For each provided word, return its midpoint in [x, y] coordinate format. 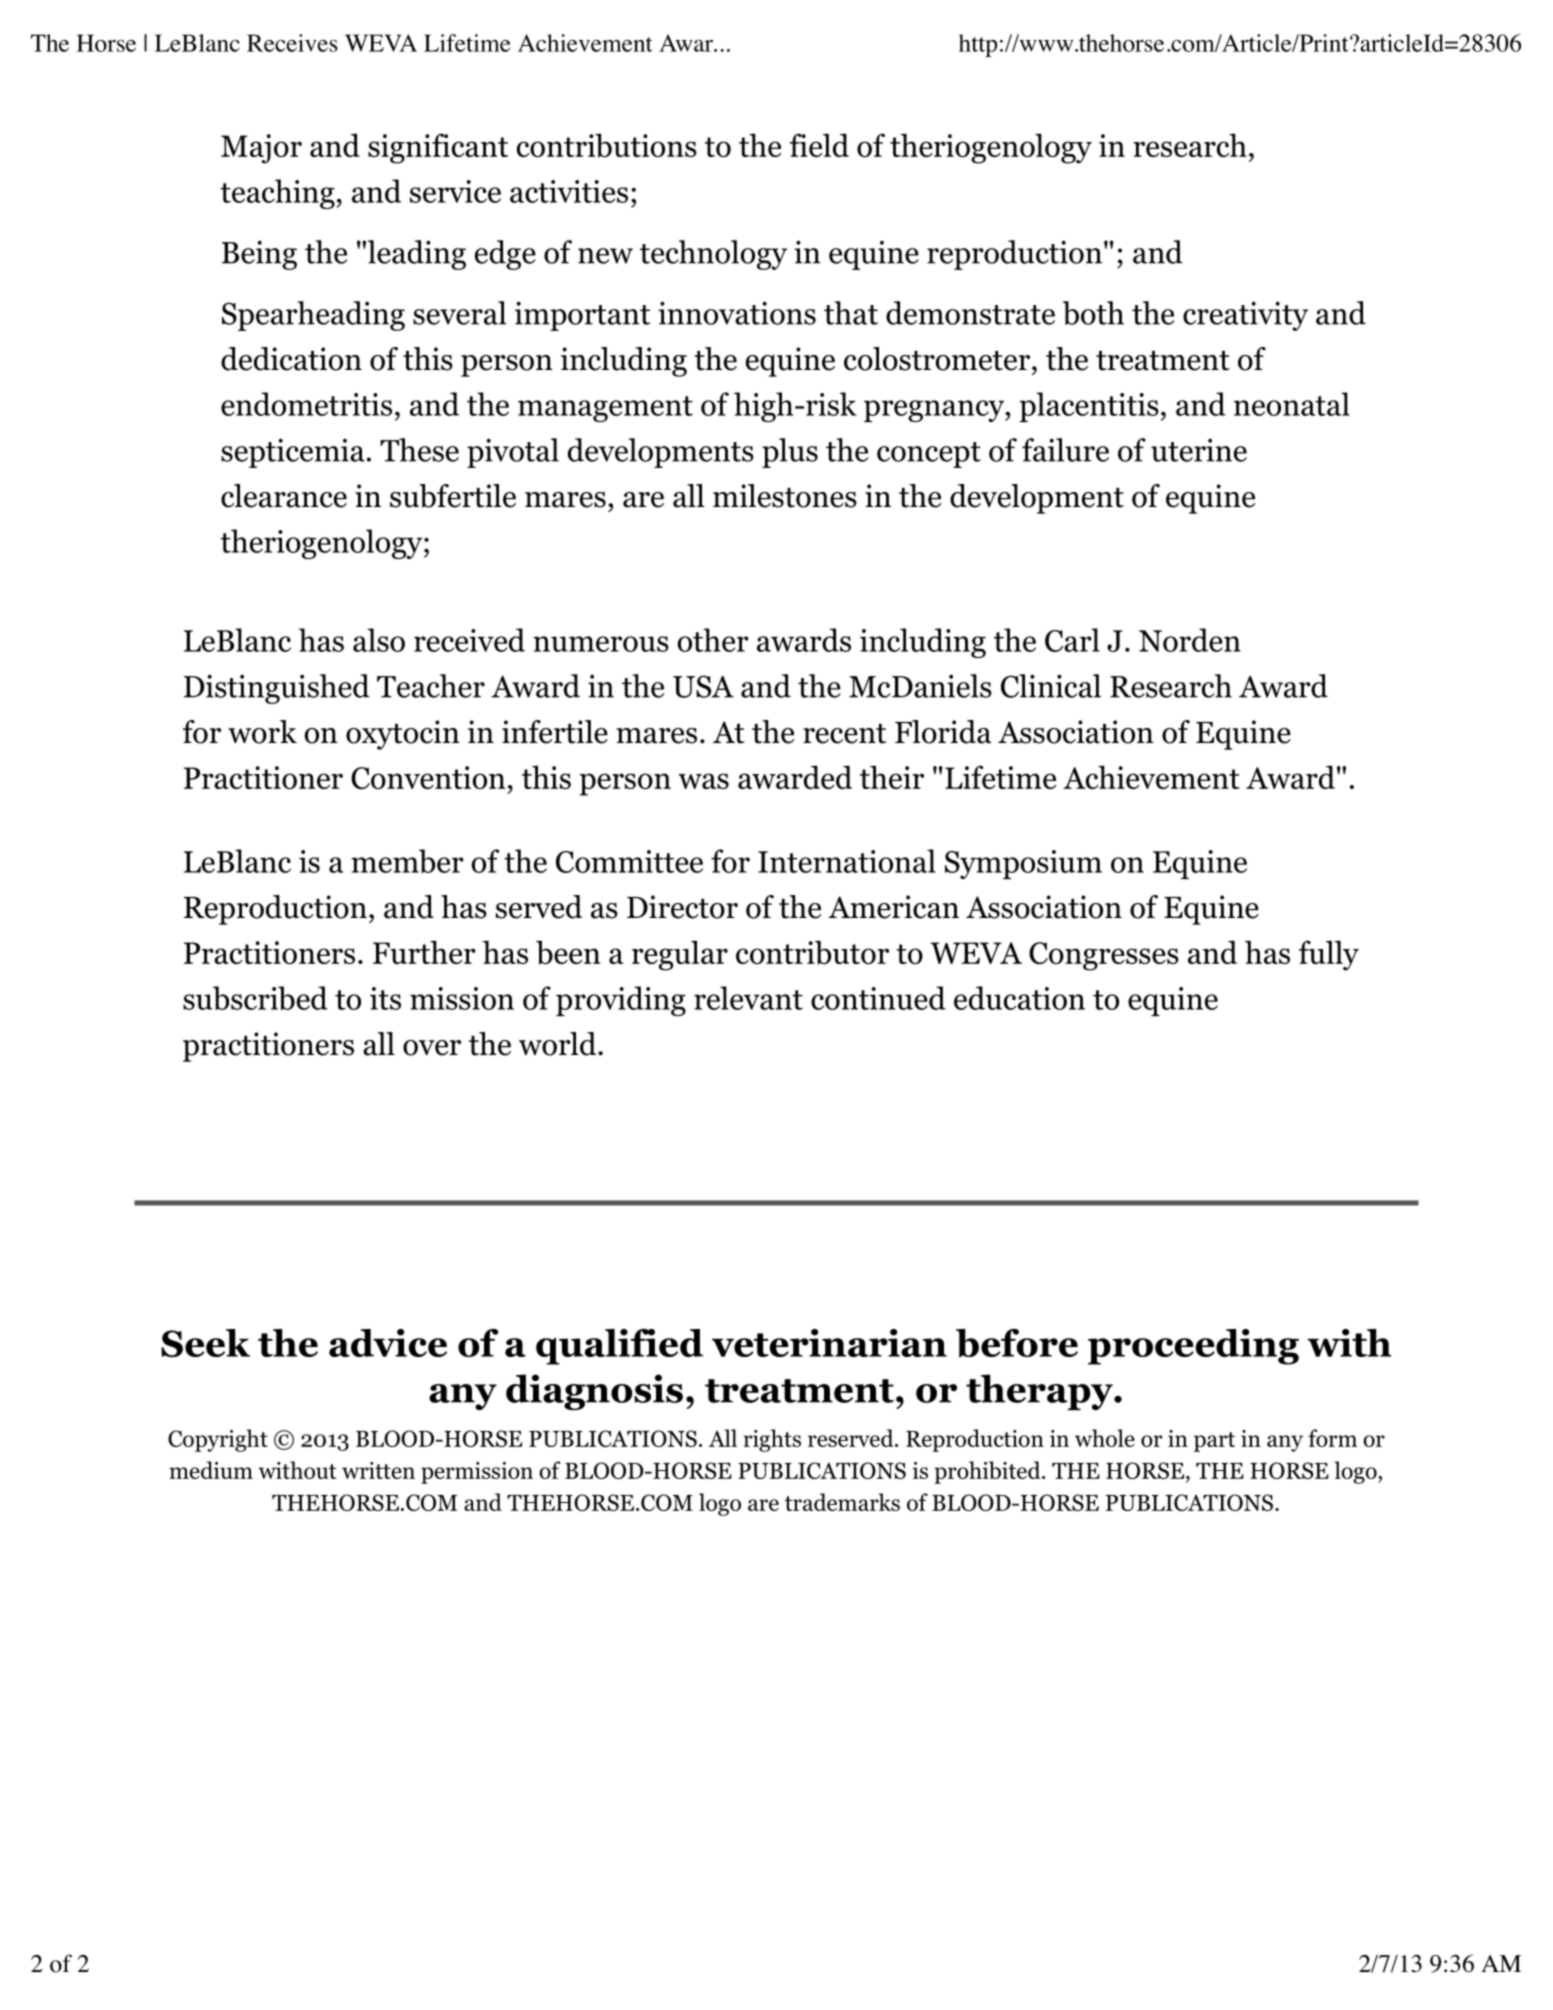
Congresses [1104, 956]
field [819, 145]
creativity [1245, 316]
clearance [284, 496]
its [385, 998]
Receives [292, 43]
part [1214, 1442]
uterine [1199, 450]
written [378, 1470]
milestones [785, 496]
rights [772, 1440]
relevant [748, 998]
